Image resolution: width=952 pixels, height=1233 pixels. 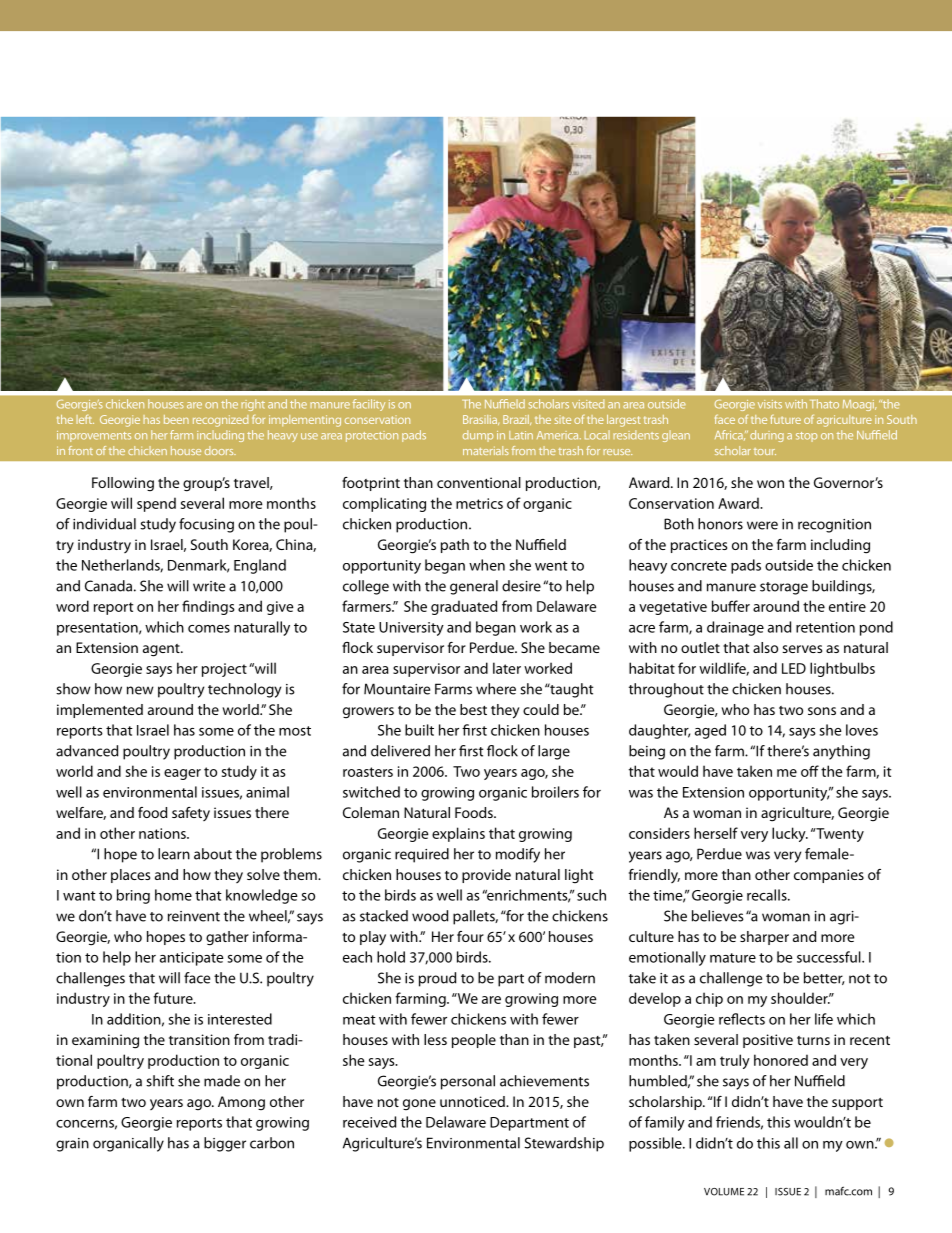 I want to click on been, so click(x=176, y=419).
